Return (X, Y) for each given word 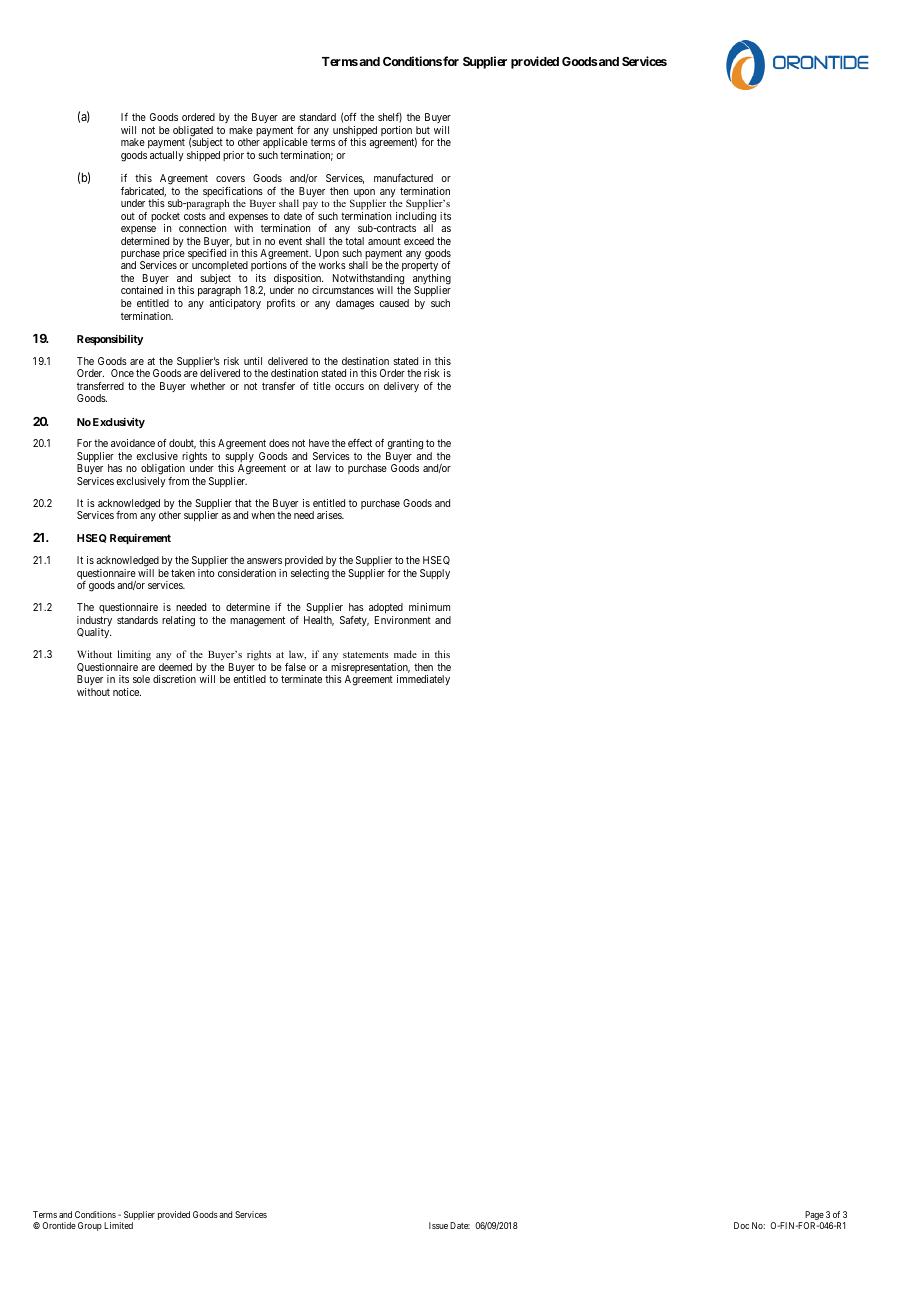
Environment (403, 620)
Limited (118, 1225)
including (414, 218)
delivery (401, 387)
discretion (174, 679)
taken (183, 573)
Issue (438, 1225)
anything (432, 280)
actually (167, 156)
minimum (429, 607)
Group (90, 1226)
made (405, 654)
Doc (741, 1225)
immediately (423, 680)
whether (207, 386)
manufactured (403, 178)
